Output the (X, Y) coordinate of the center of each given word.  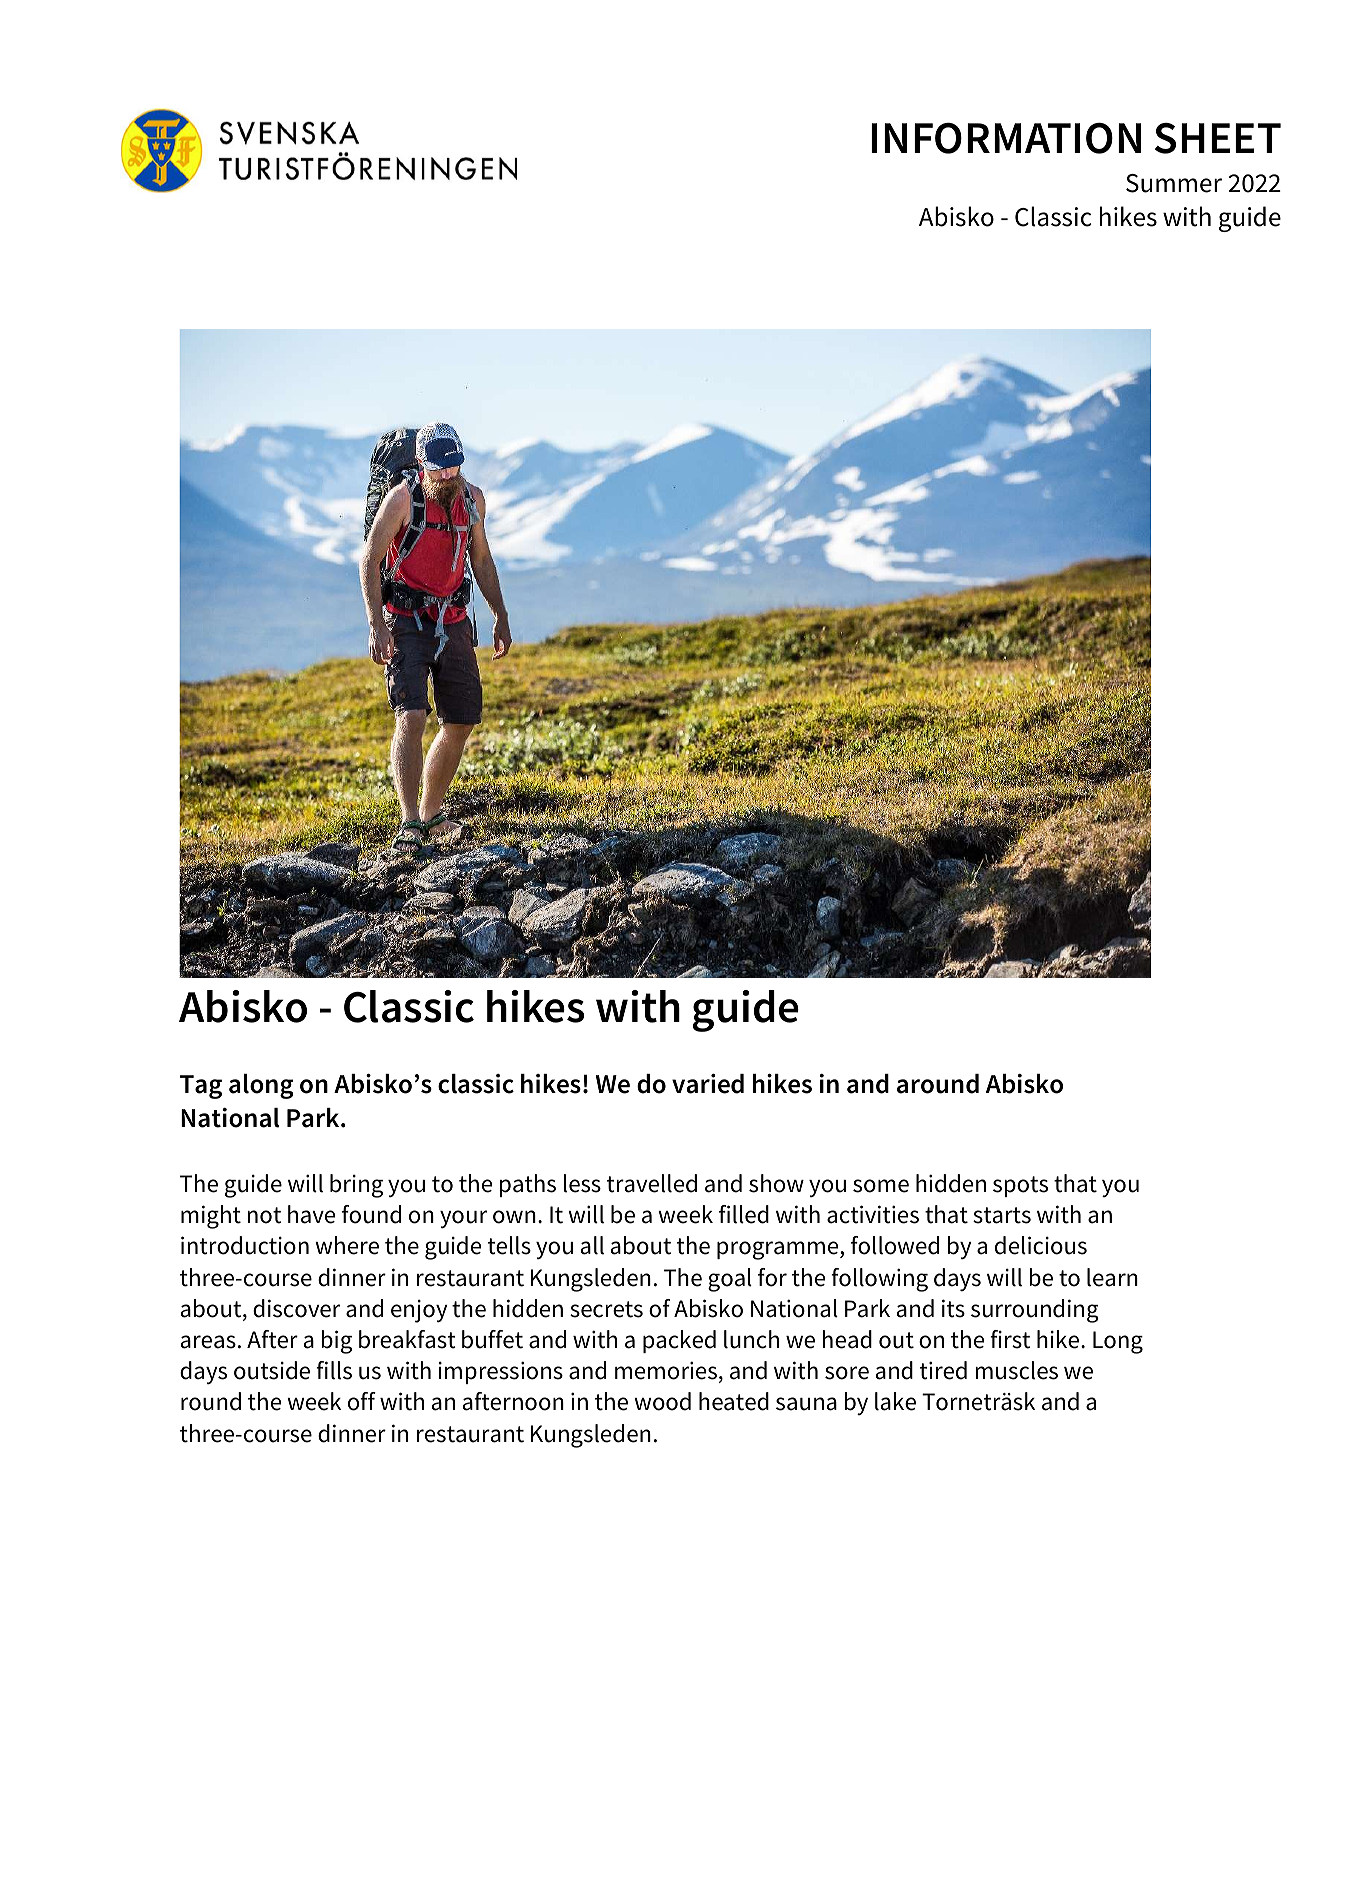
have (311, 1214)
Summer (1174, 183)
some (881, 1186)
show (776, 1183)
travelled (652, 1183)
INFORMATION (1006, 138)
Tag (201, 1087)
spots (1020, 1186)
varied (708, 1084)
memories (666, 1370)
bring (356, 1186)
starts (1002, 1215)
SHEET (1218, 138)
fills (334, 1370)
